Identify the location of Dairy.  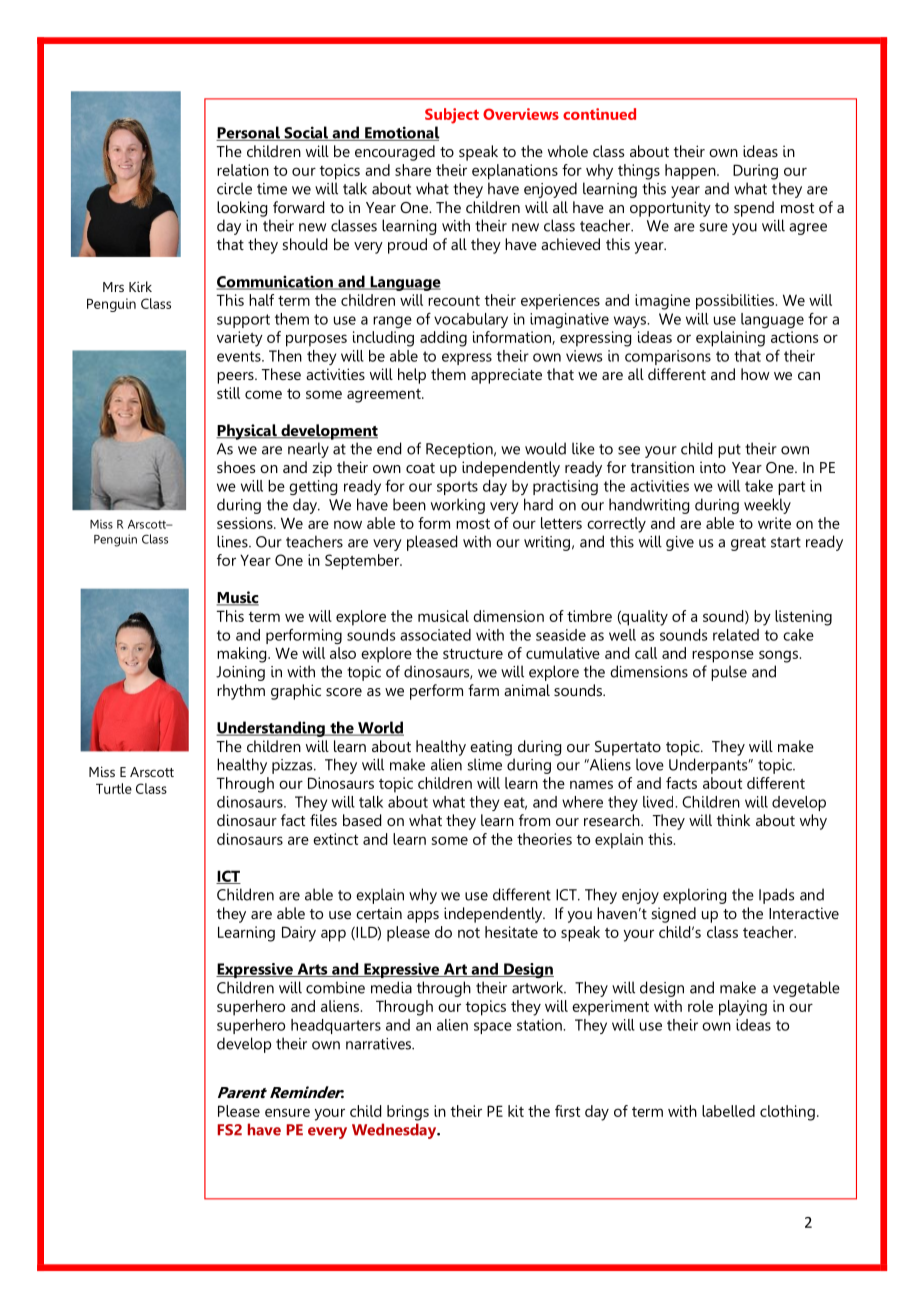
(299, 934).
